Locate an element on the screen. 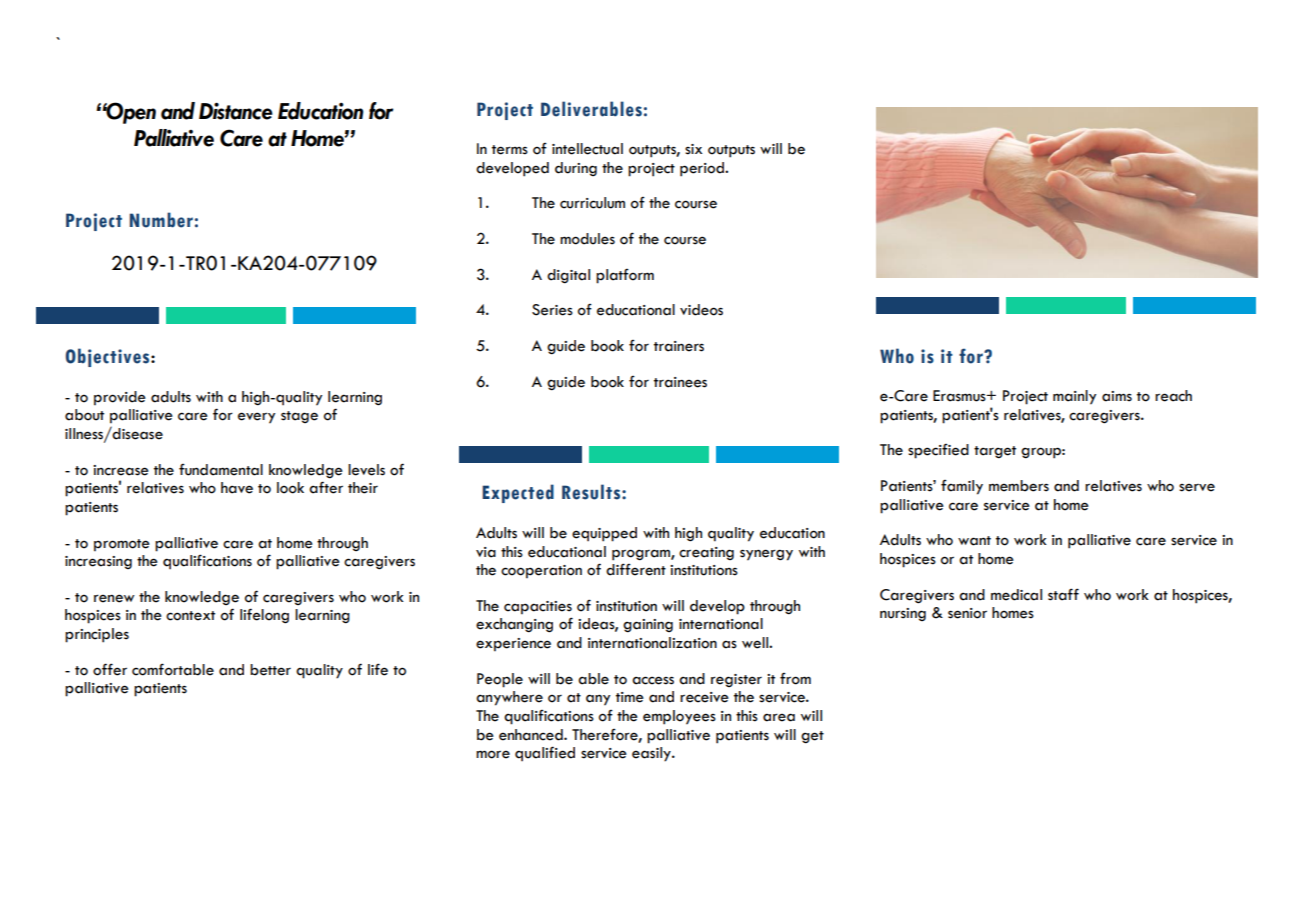  every is located at coordinates (256, 418).
